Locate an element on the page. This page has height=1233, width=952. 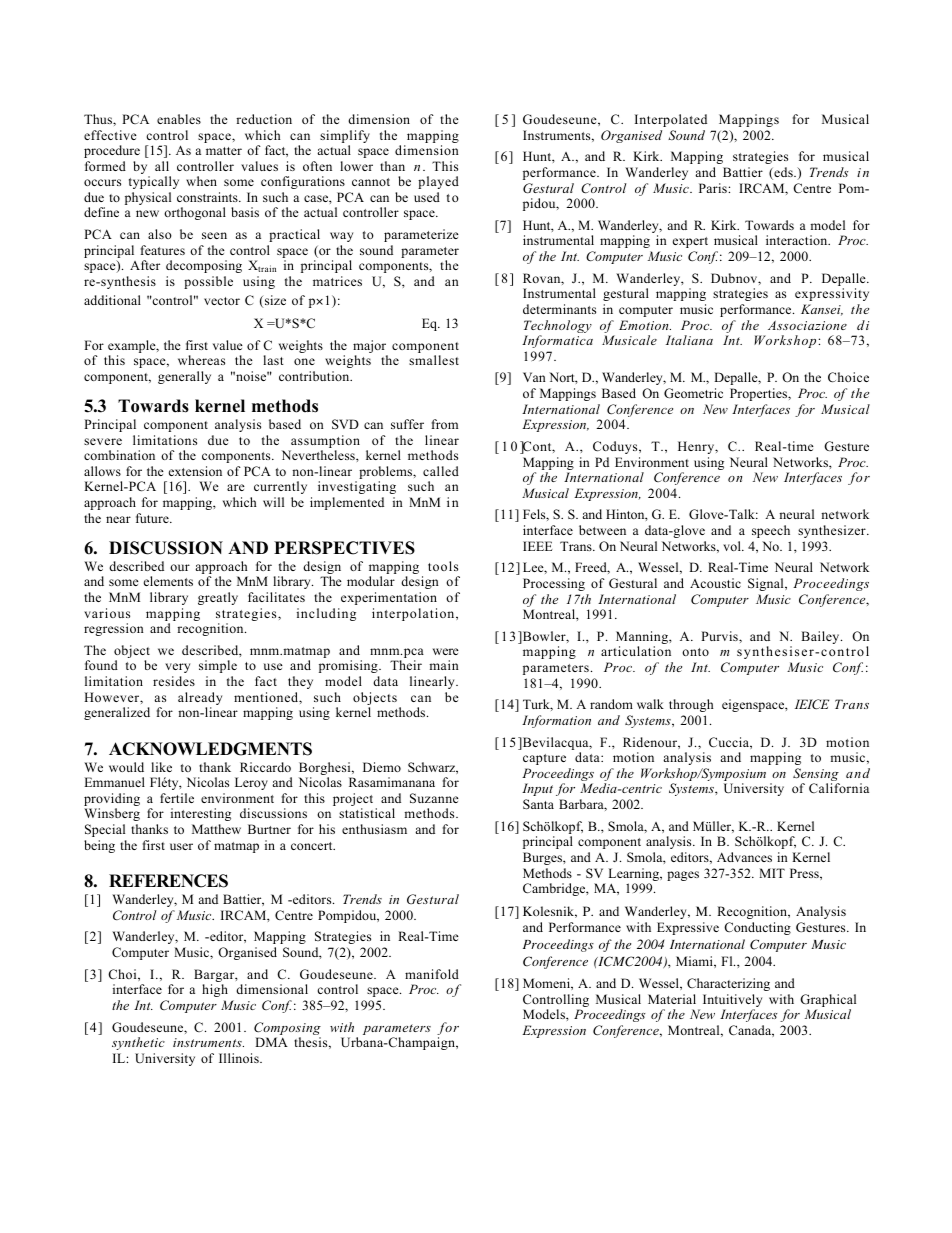
matter is located at coordinates (224, 151).
